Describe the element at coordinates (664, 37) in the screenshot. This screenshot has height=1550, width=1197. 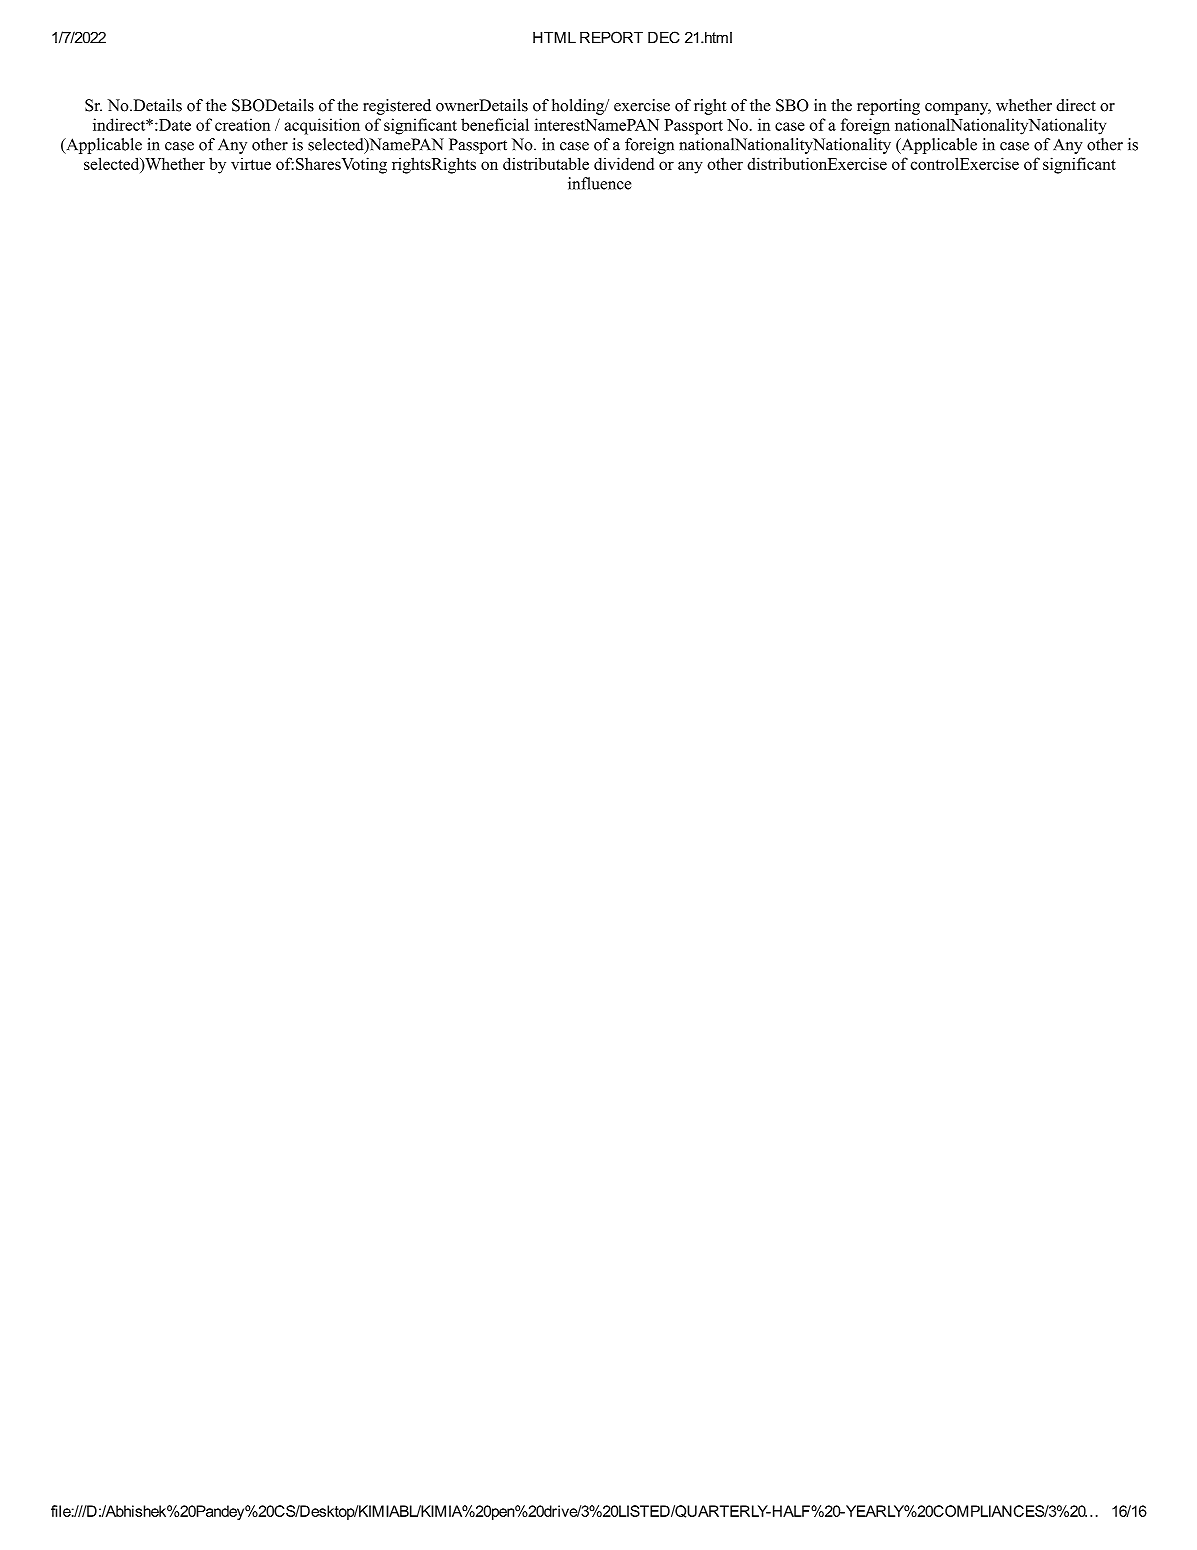
I see `DEC` at that location.
